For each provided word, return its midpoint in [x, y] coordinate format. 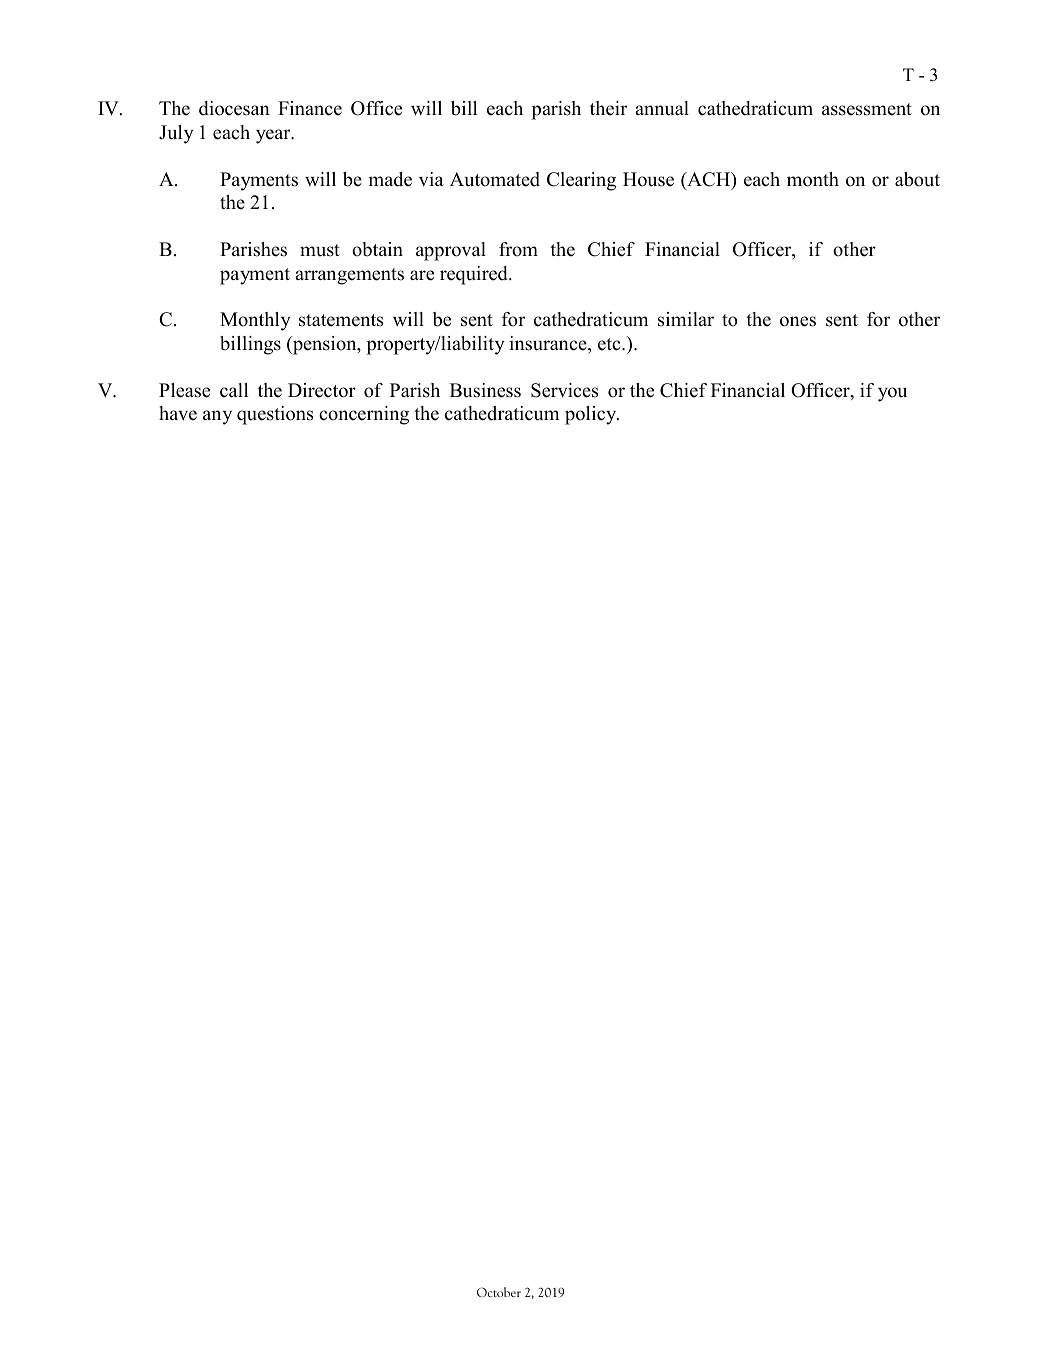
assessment [867, 109]
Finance [310, 108]
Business [485, 390]
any [217, 417]
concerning [364, 415]
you [892, 394]
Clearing [581, 181]
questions [275, 415]
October [499, 1292]
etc [610, 344]
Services [564, 390]
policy [592, 415]
